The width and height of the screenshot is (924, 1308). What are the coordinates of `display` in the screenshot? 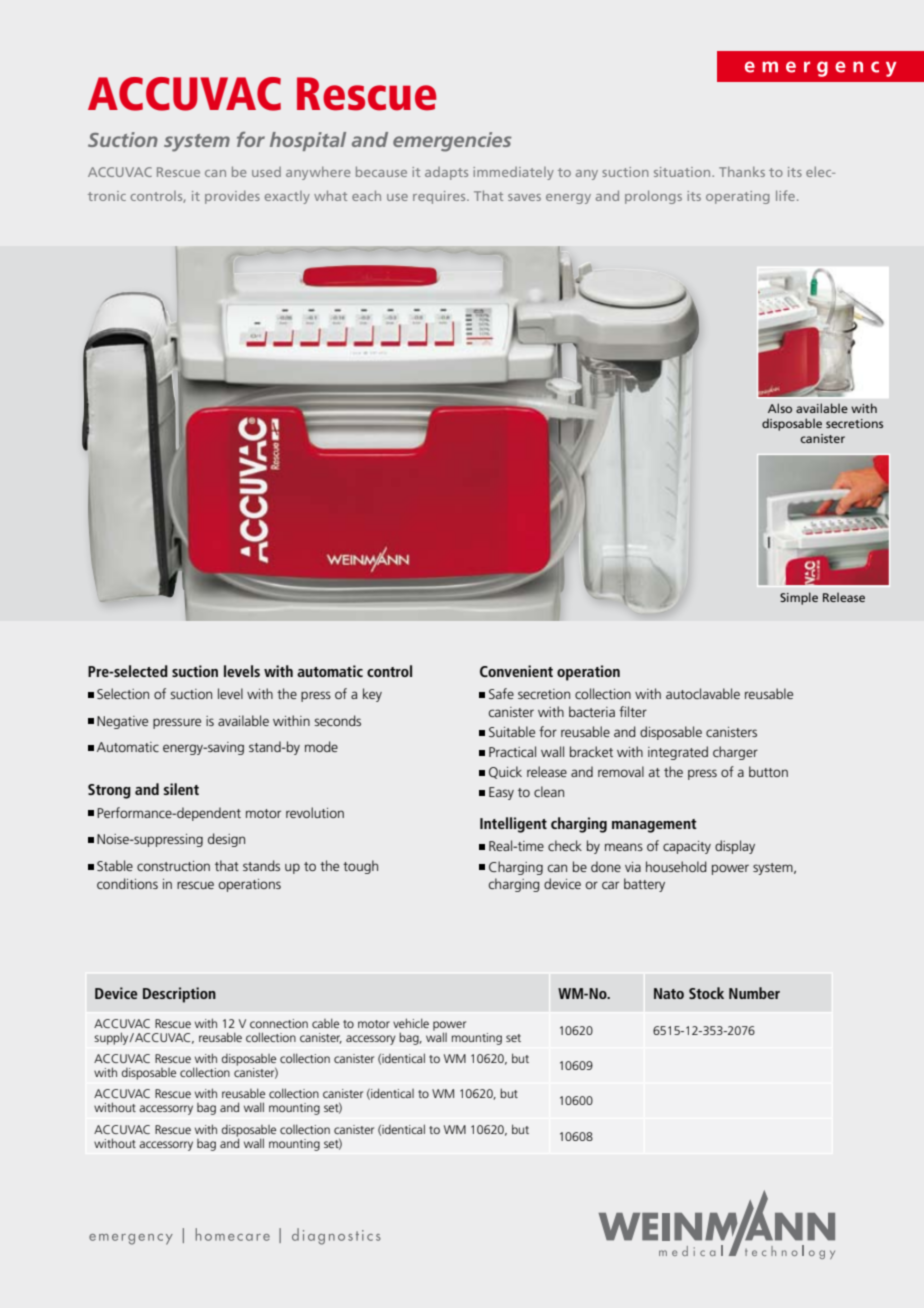 It's located at (735, 847).
